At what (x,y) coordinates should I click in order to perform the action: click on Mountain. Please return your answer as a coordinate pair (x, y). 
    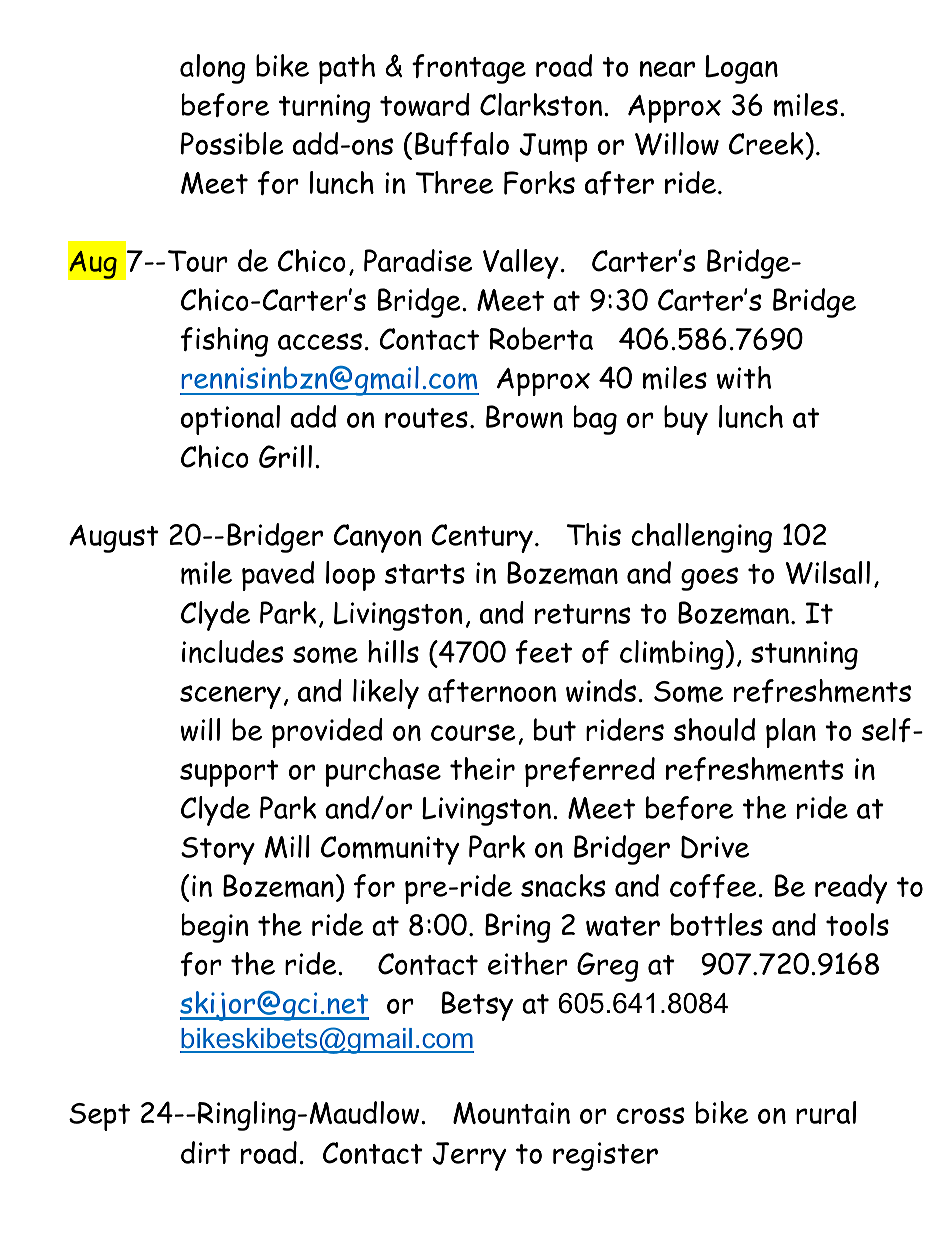
    Looking at the image, I should click on (511, 1113).
